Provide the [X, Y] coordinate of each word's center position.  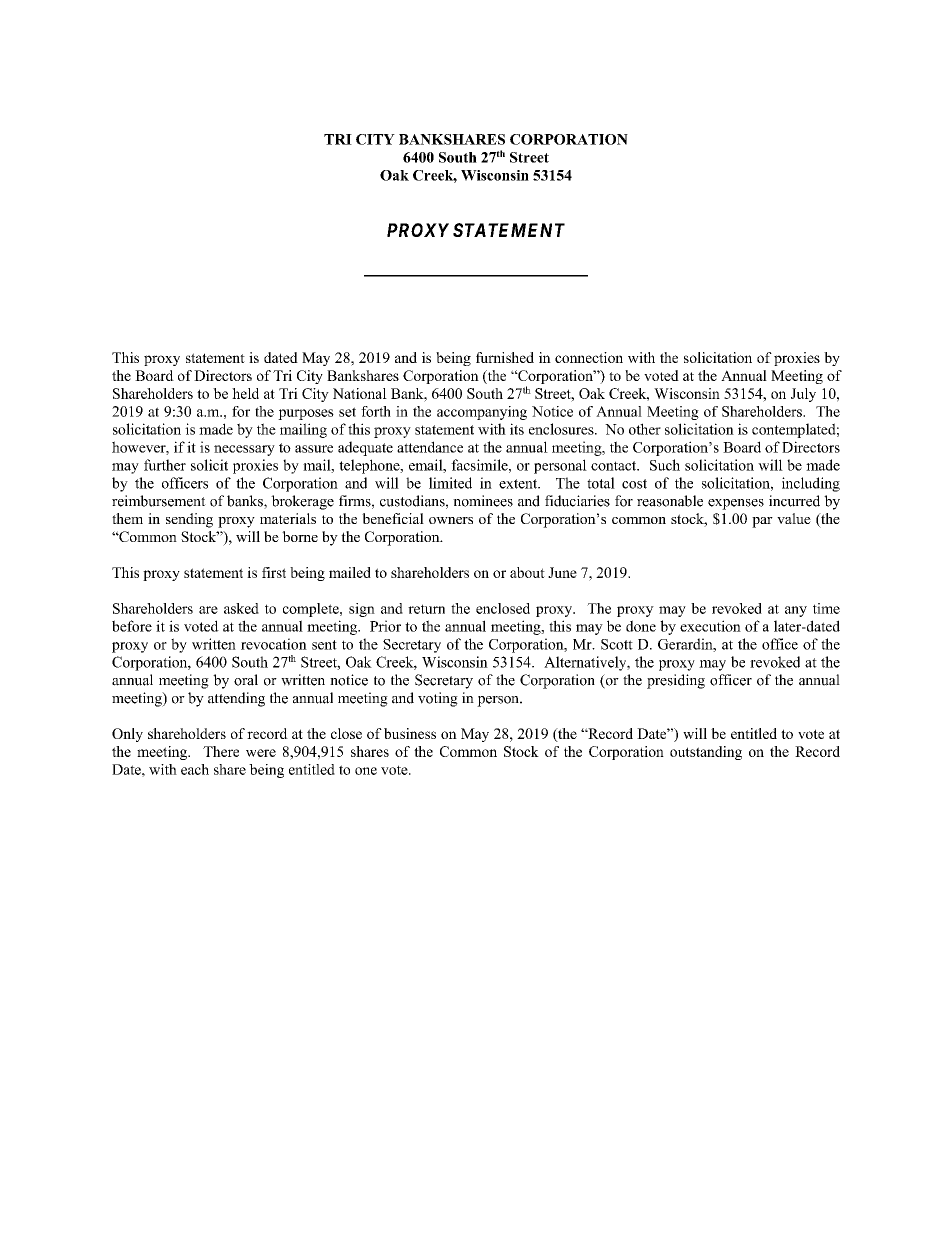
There [221, 751]
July [803, 395]
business [410, 733]
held [245, 393]
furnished [505, 357]
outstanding [706, 753]
